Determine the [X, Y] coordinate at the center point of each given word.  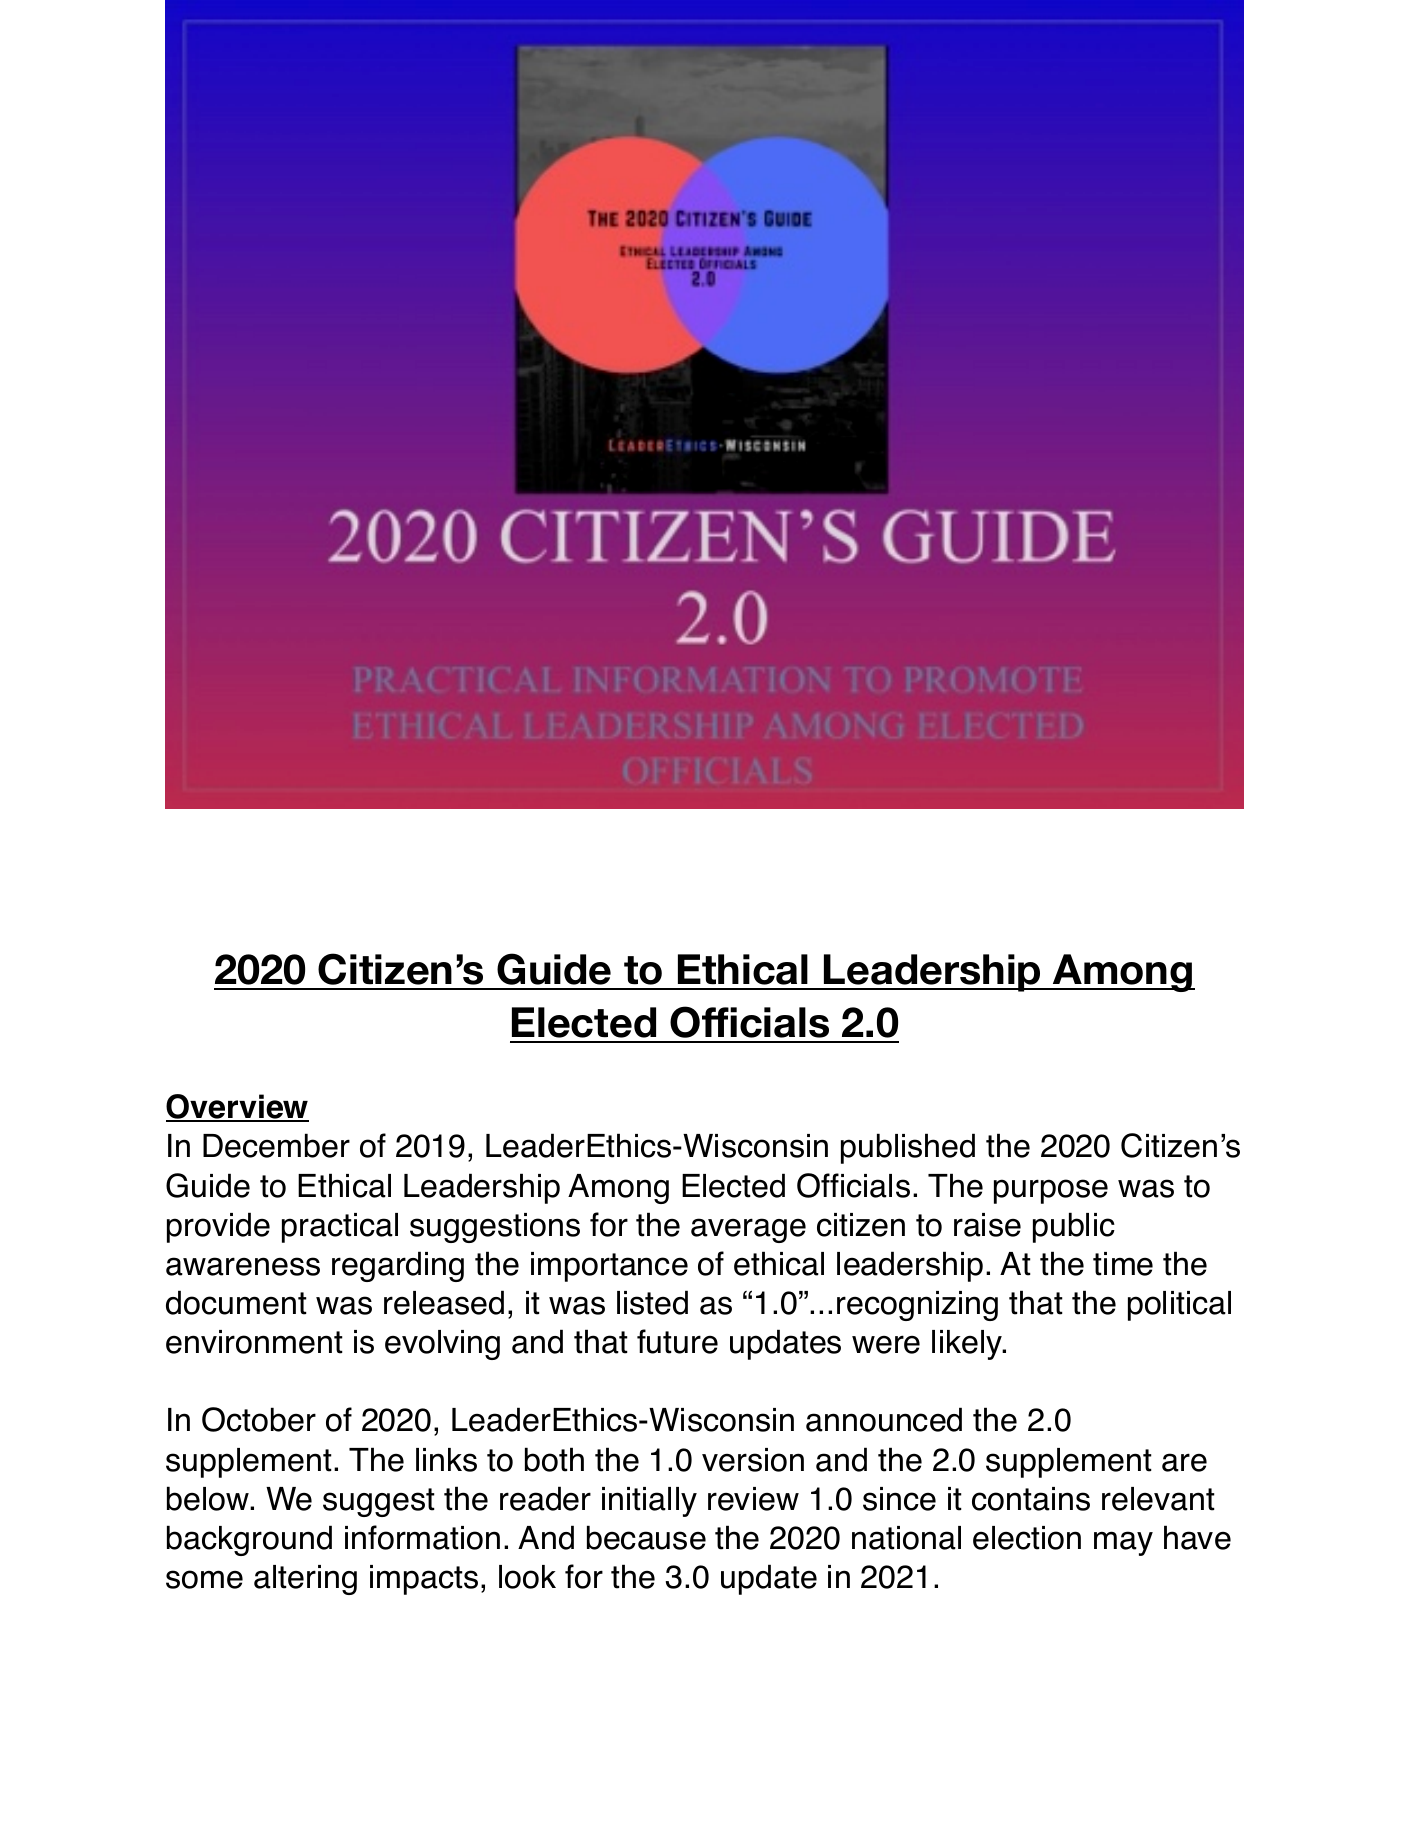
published [908, 1148]
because [646, 1537]
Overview [237, 1108]
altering [305, 1580]
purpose [1051, 1191]
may [1123, 1543]
